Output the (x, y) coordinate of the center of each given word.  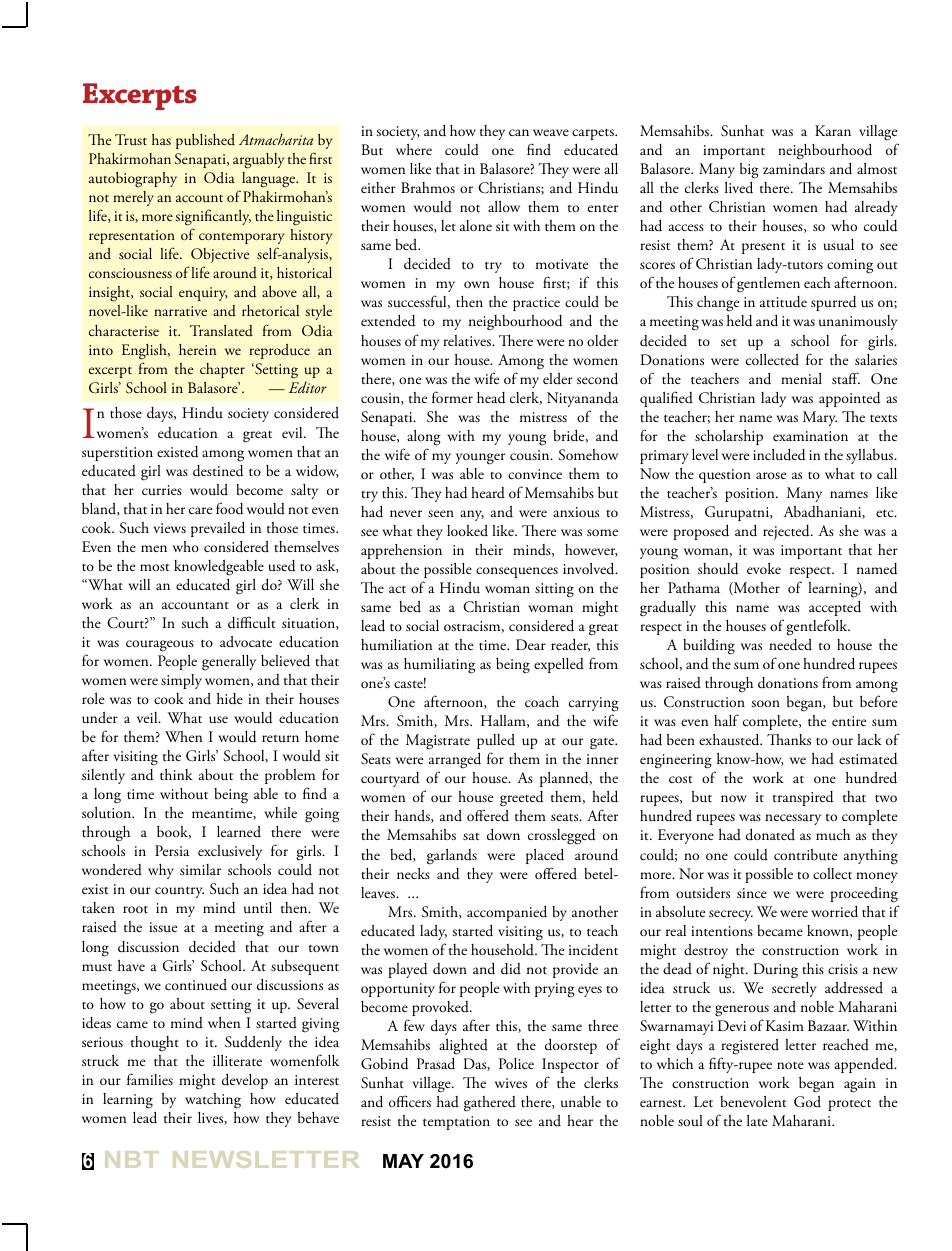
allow (504, 206)
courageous (160, 646)
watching (213, 1101)
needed (790, 645)
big (749, 171)
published (205, 141)
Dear (531, 644)
